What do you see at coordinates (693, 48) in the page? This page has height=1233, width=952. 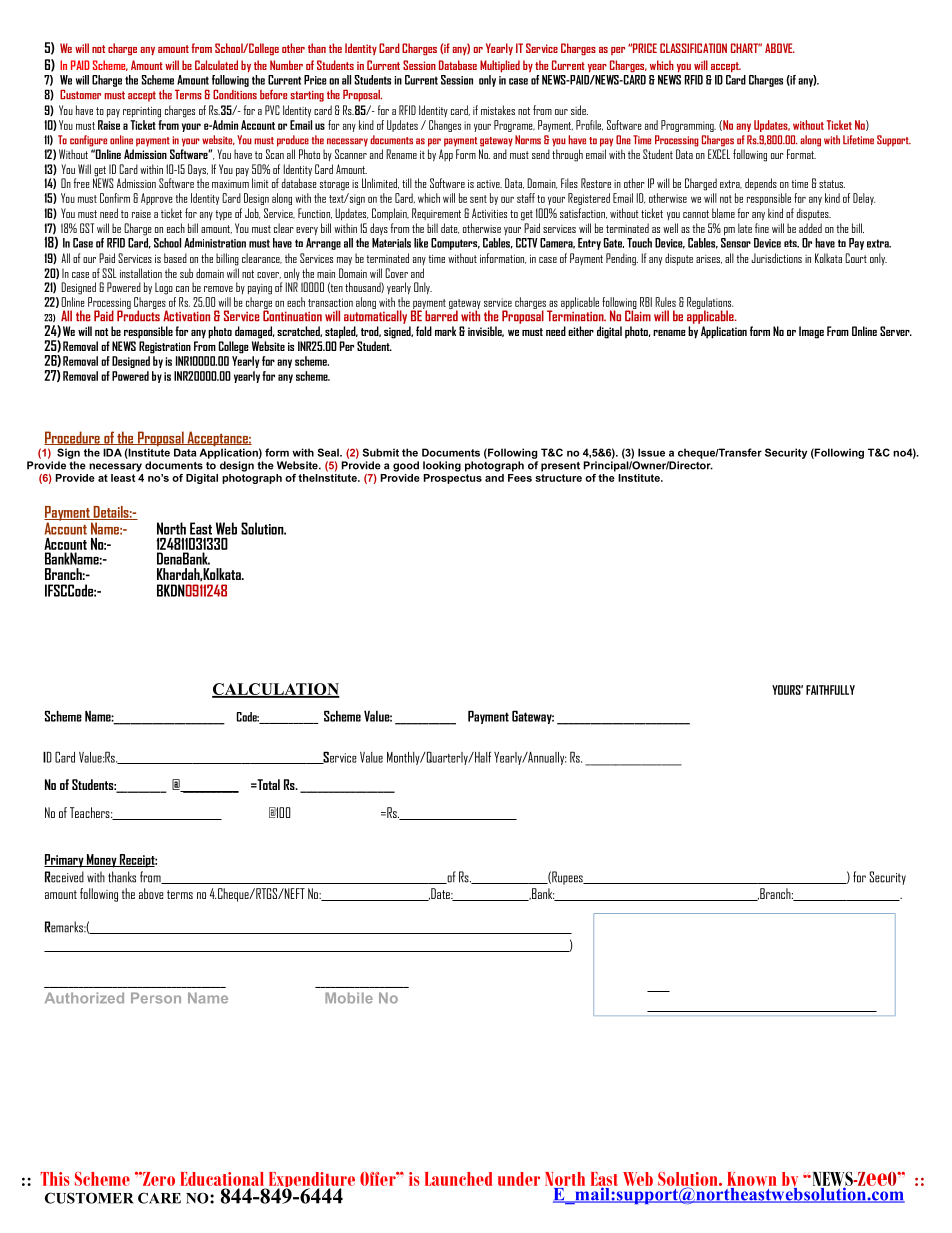 I see `CLASSIFICATION` at bounding box center [693, 48].
